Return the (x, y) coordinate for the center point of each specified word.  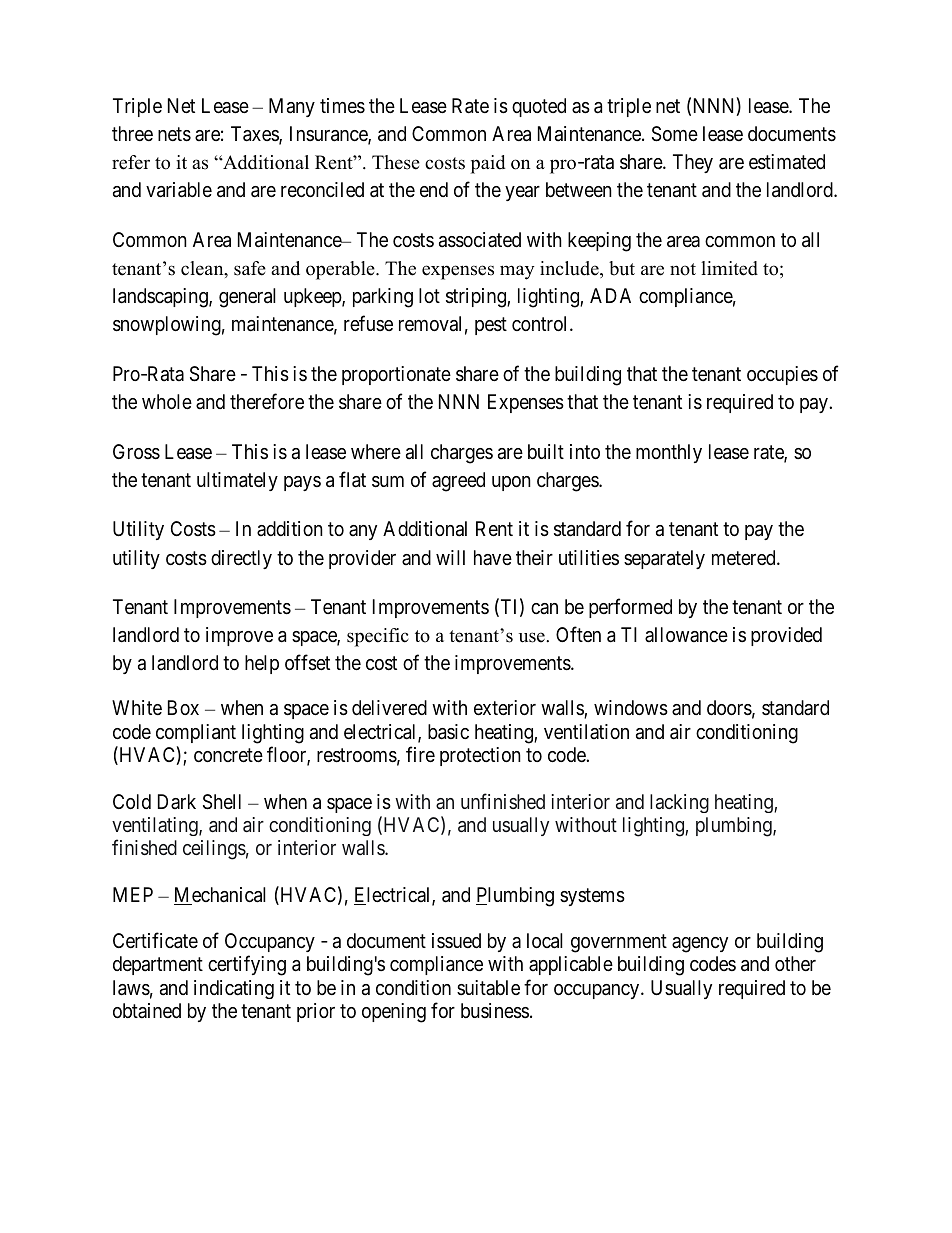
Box (183, 707)
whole (167, 401)
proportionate (396, 375)
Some (675, 134)
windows (631, 708)
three (132, 133)
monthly (669, 453)
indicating (234, 989)
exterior (505, 707)
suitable (488, 987)
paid (488, 164)
